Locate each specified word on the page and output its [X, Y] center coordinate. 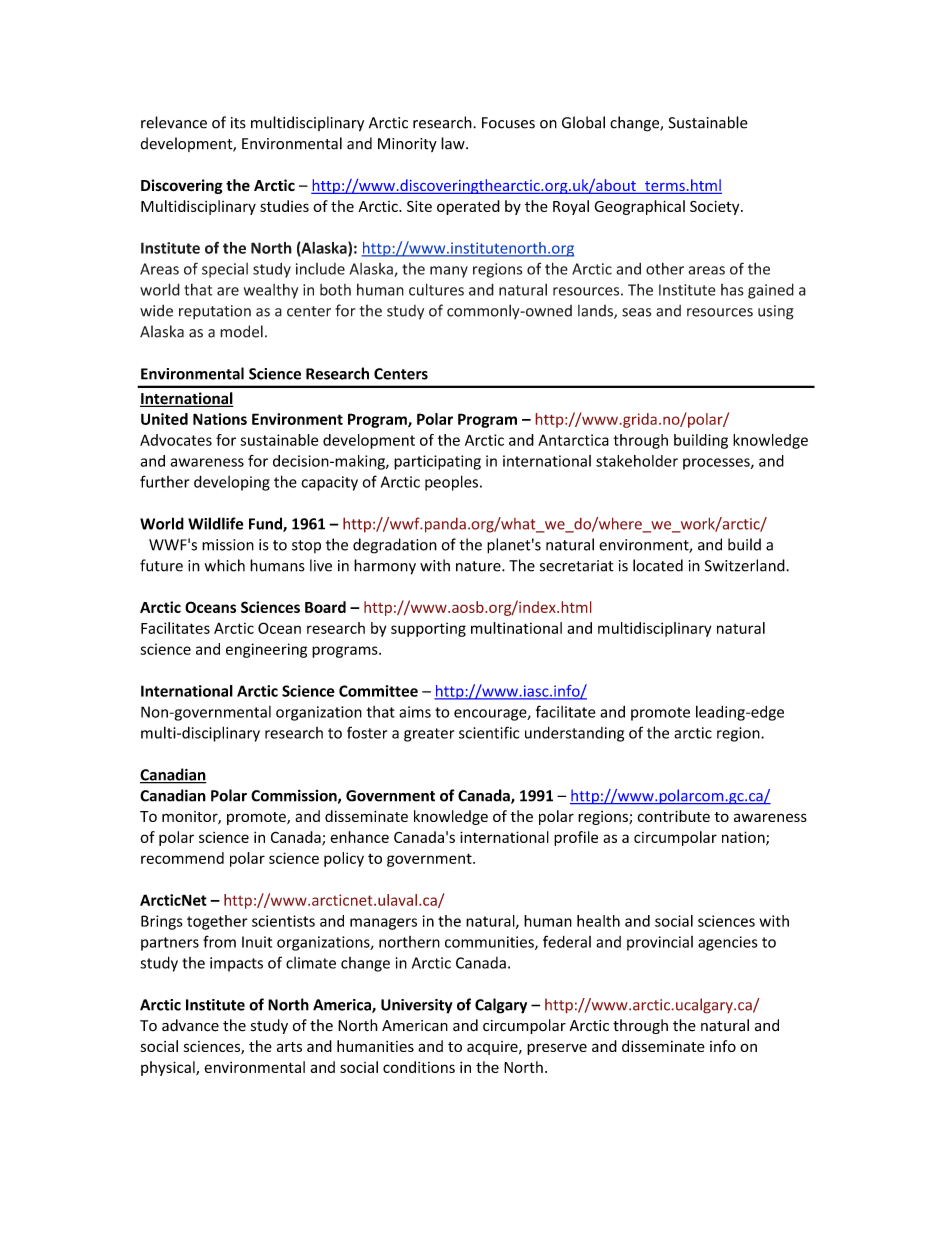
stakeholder [637, 461]
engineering [266, 650]
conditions [419, 1067]
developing [232, 483]
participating [437, 462]
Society [716, 207]
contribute [674, 816]
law [454, 143]
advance [190, 1025]
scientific [489, 732]
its [238, 123]
